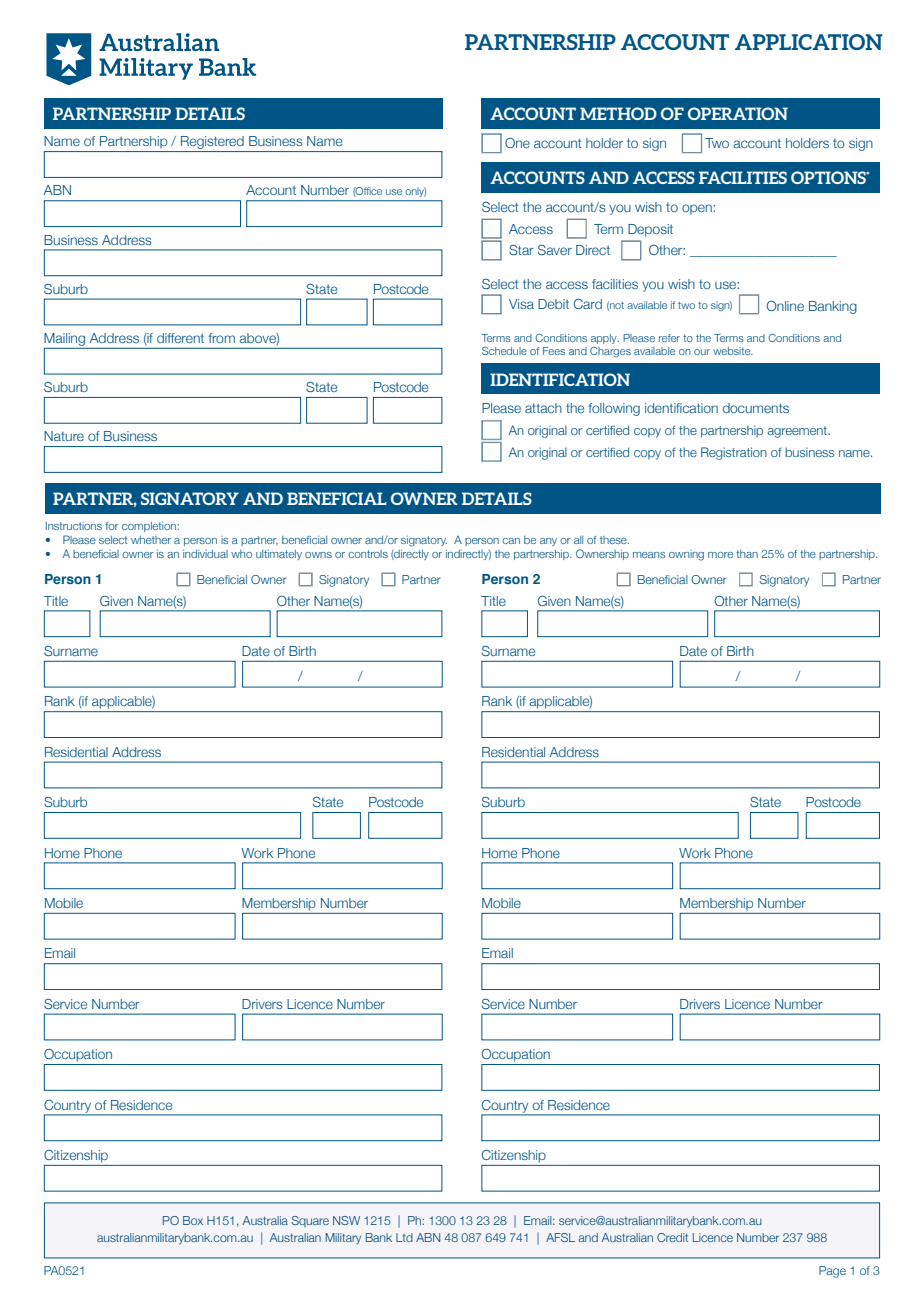 The image size is (924, 1308). I want to click on than, so click(747, 554).
